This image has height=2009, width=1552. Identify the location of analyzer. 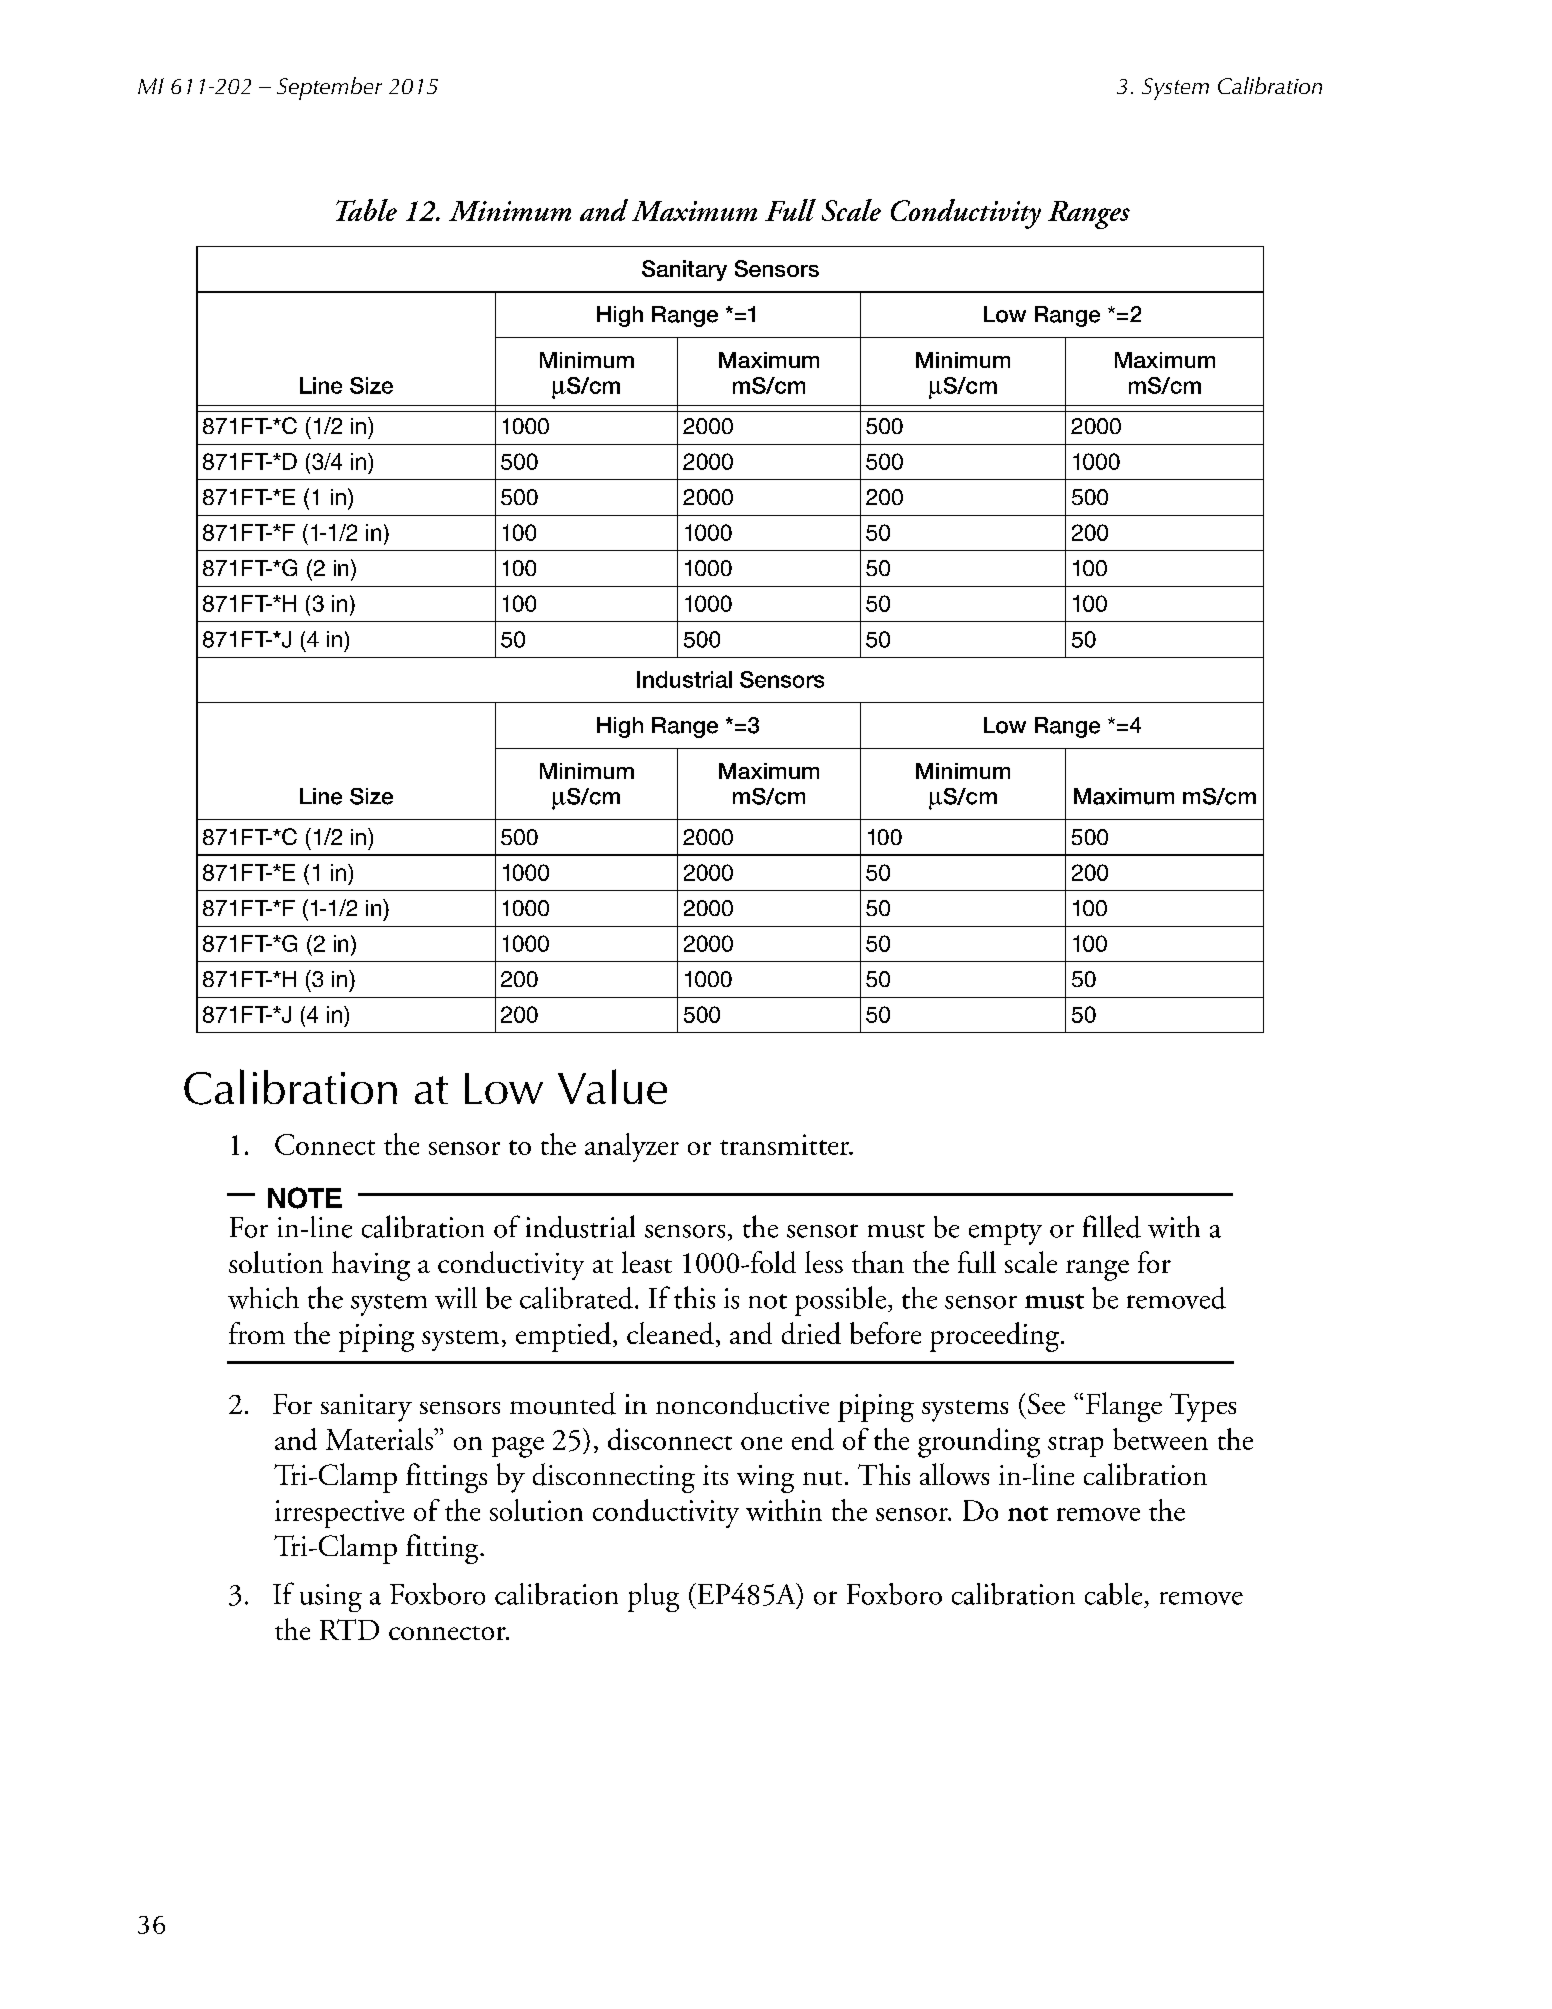
(632, 1147).
